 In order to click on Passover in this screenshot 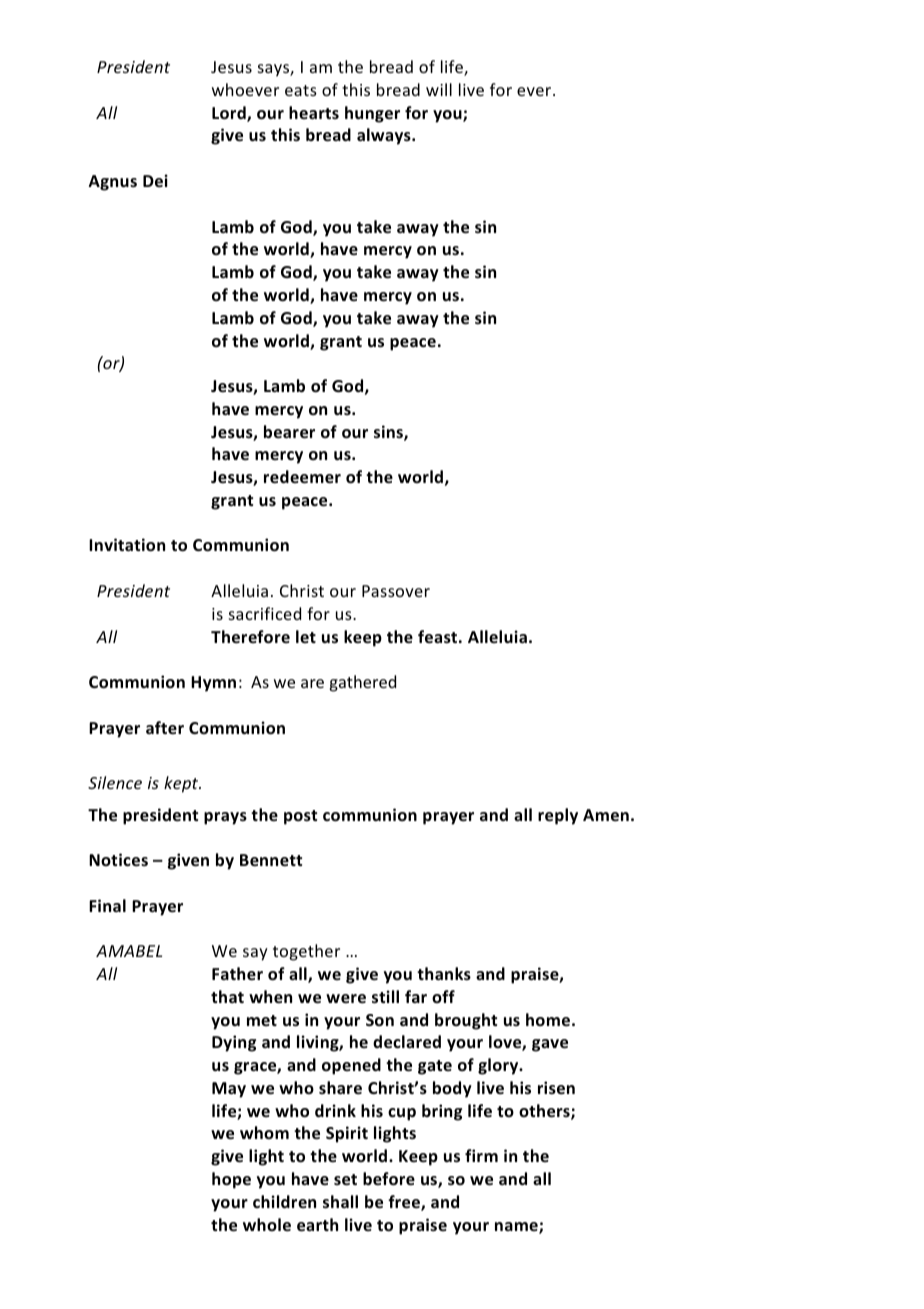, I will do `click(396, 591)`.
